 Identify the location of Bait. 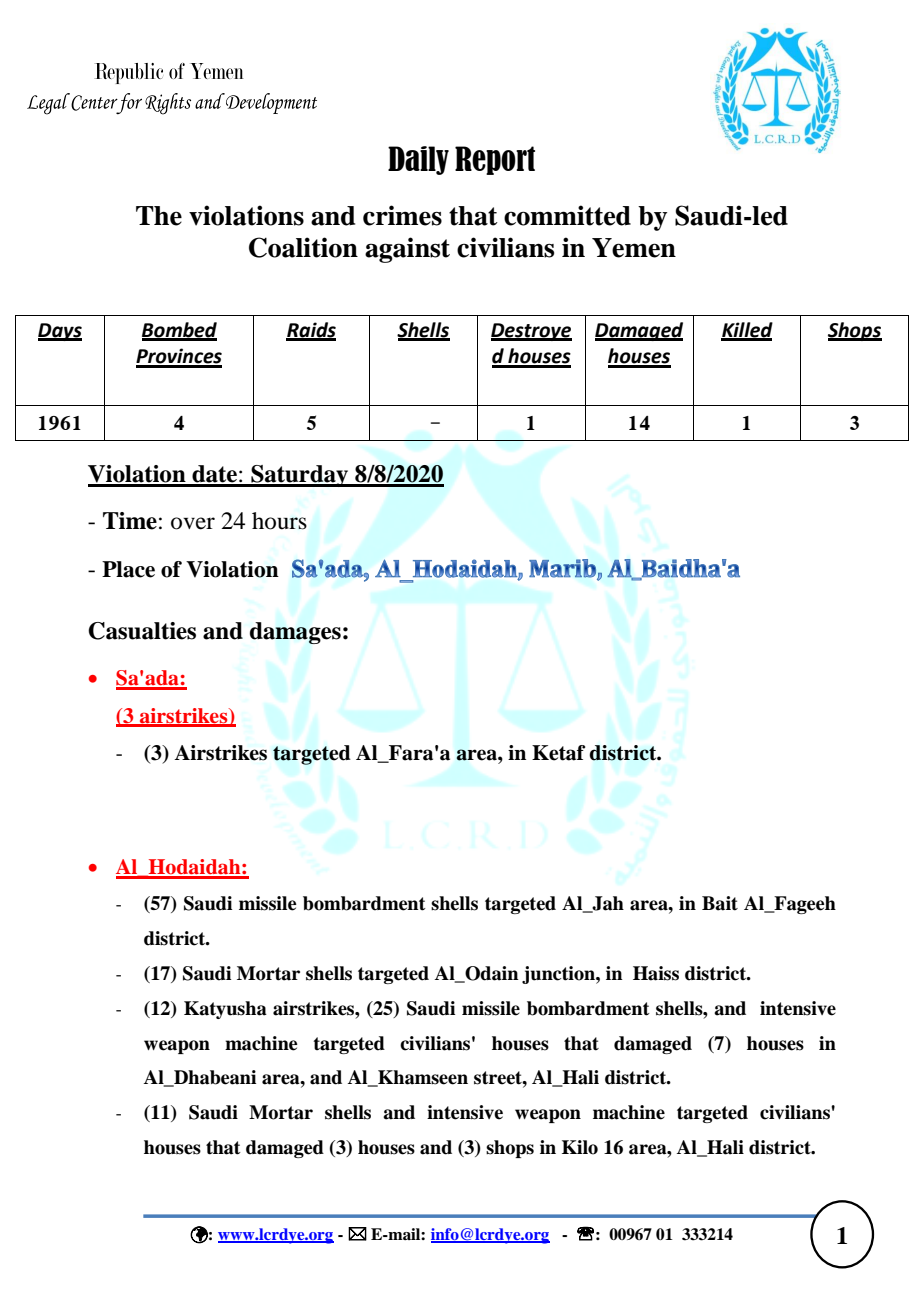
(720, 903).
